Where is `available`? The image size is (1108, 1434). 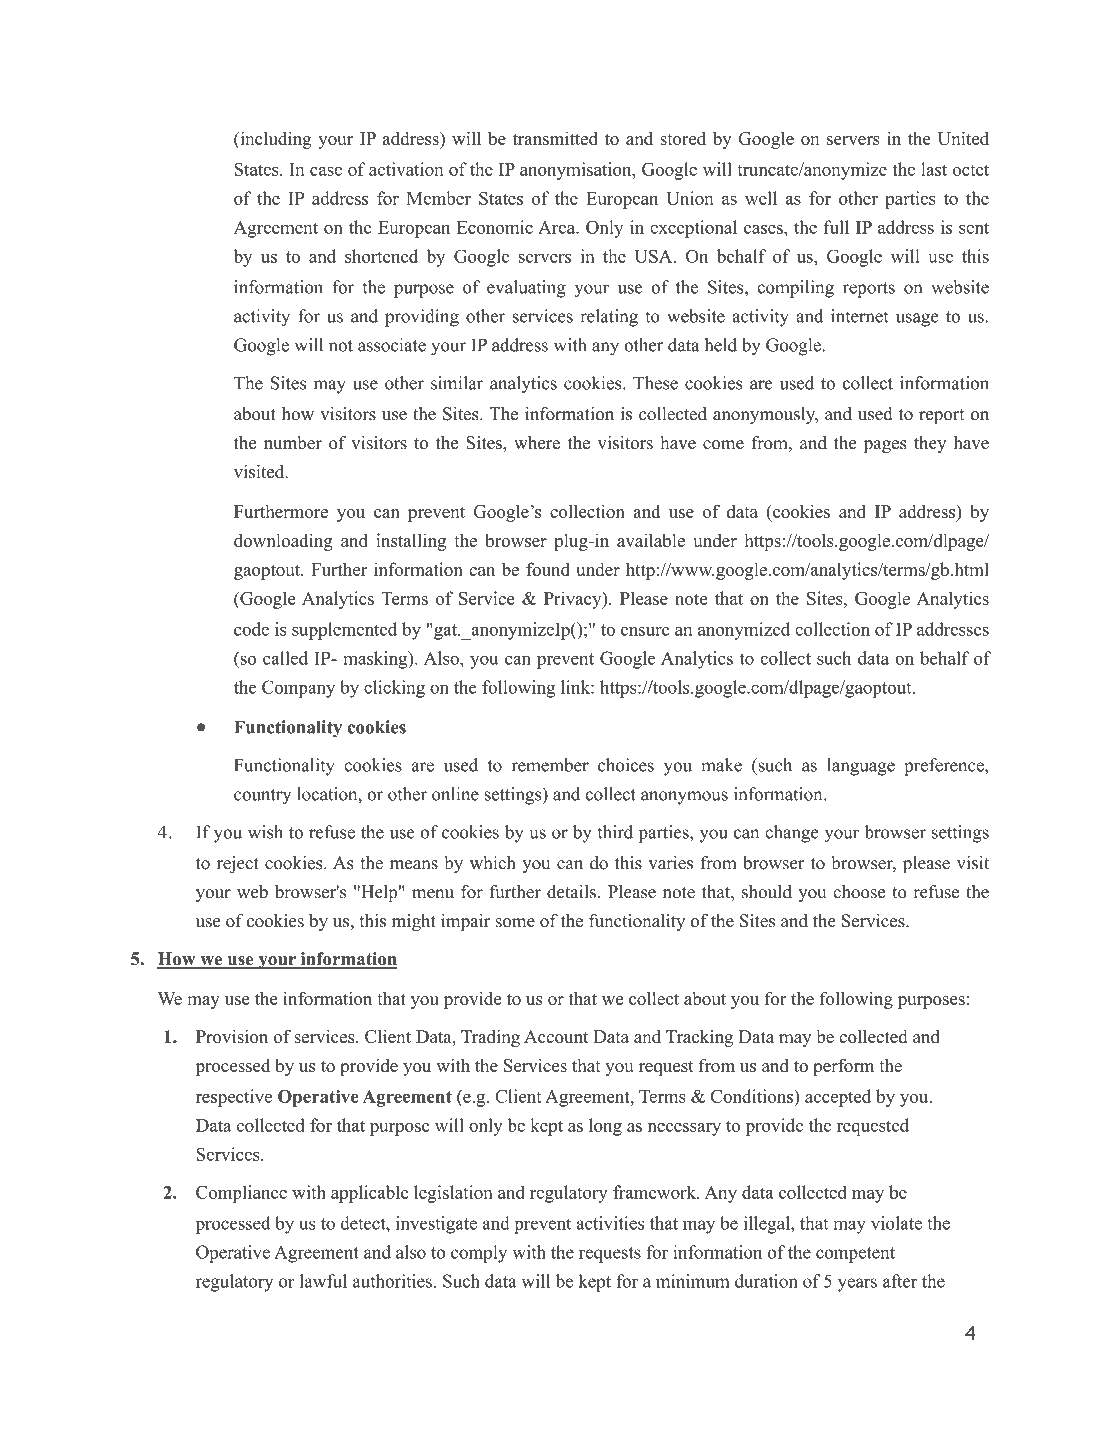
available is located at coordinates (651, 540).
